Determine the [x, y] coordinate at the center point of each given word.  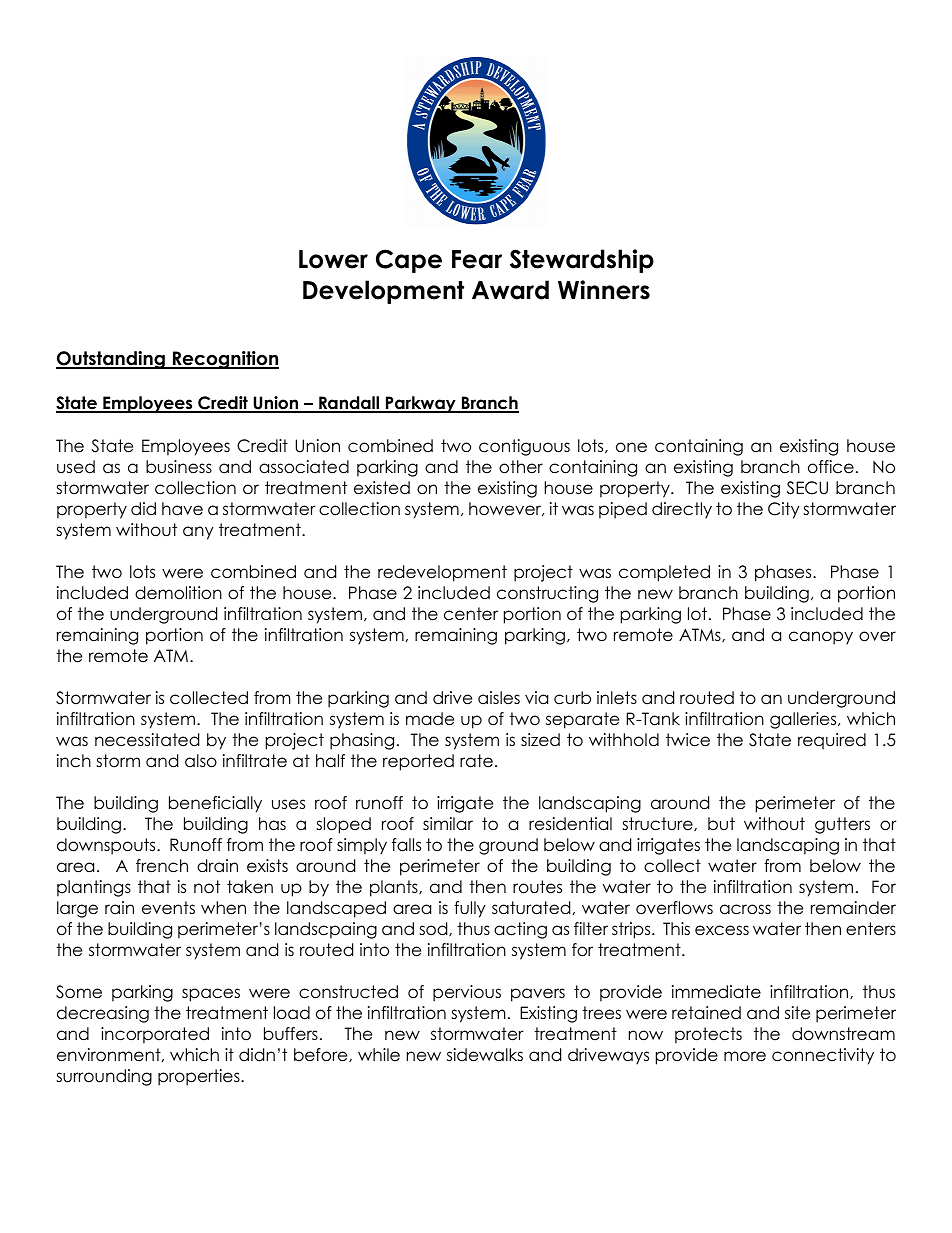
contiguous [524, 447]
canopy [821, 638]
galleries [804, 720]
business [179, 467]
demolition [178, 593]
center [471, 614]
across [745, 909]
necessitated [147, 740]
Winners [604, 290]
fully [470, 909]
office [831, 467]
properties [200, 1077]
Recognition [225, 360]
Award [510, 290]
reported [418, 762]
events [168, 908]
